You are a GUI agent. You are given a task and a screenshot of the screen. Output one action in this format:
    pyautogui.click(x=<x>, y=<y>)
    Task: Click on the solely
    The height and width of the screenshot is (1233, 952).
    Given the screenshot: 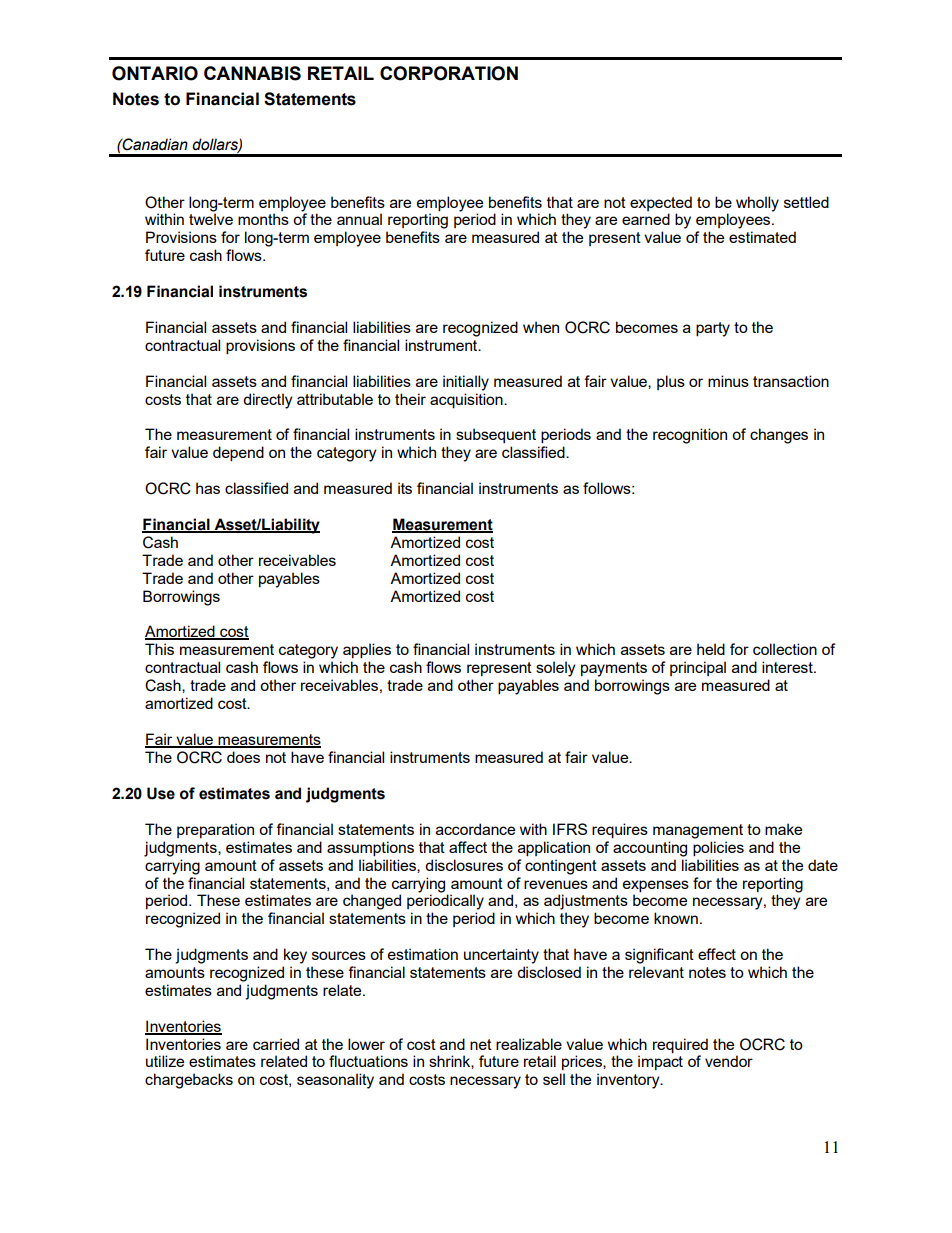 What is the action you would take?
    pyautogui.click(x=555, y=669)
